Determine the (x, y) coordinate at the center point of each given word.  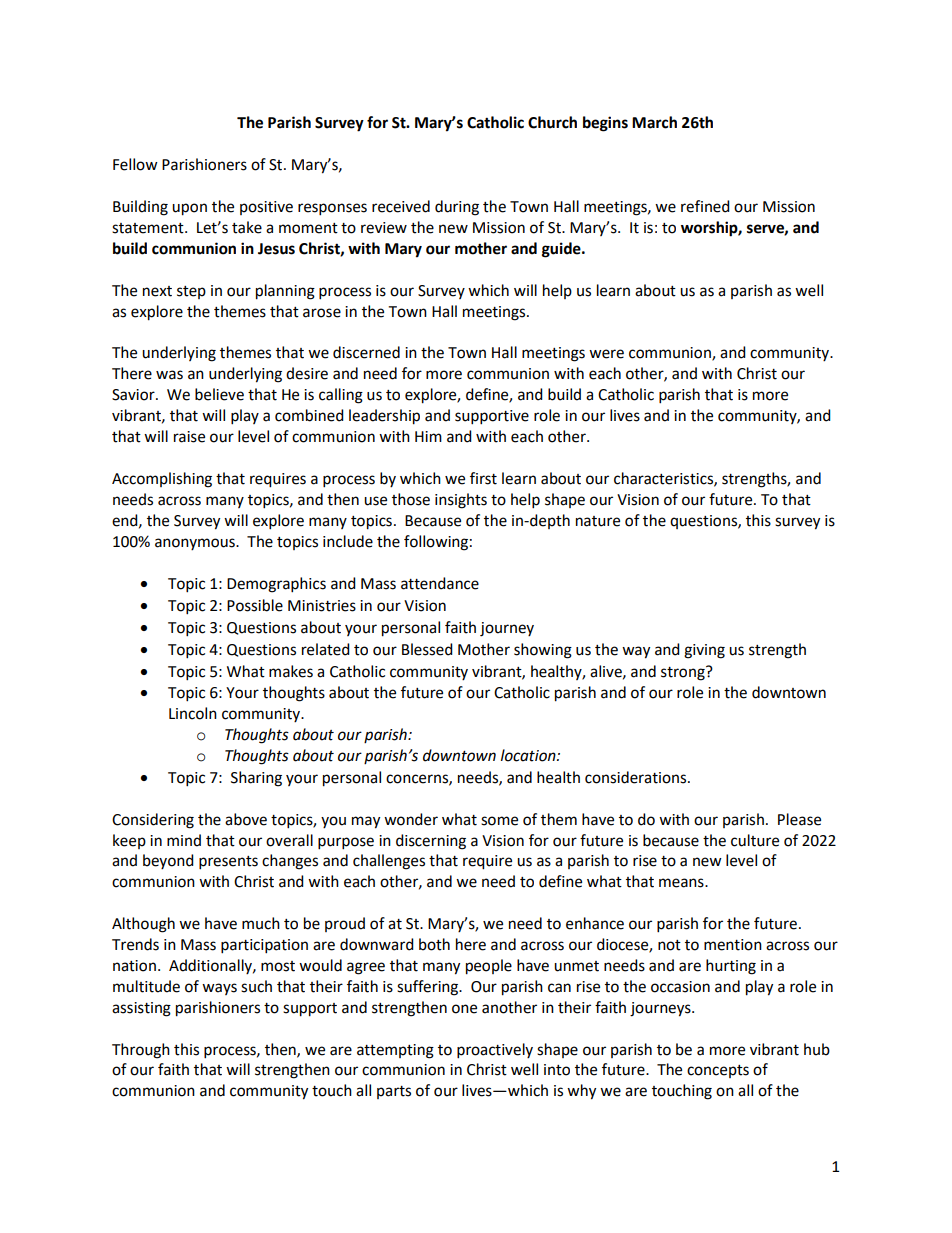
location (529, 755)
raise (189, 437)
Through (141, 1051)
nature (598, 521)
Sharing (256, 779)
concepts (718, 1071)
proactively (495, 1051)
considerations (637, 777)
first (483, 478)
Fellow (135, 164)
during (457, 208)
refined (705, 206)
